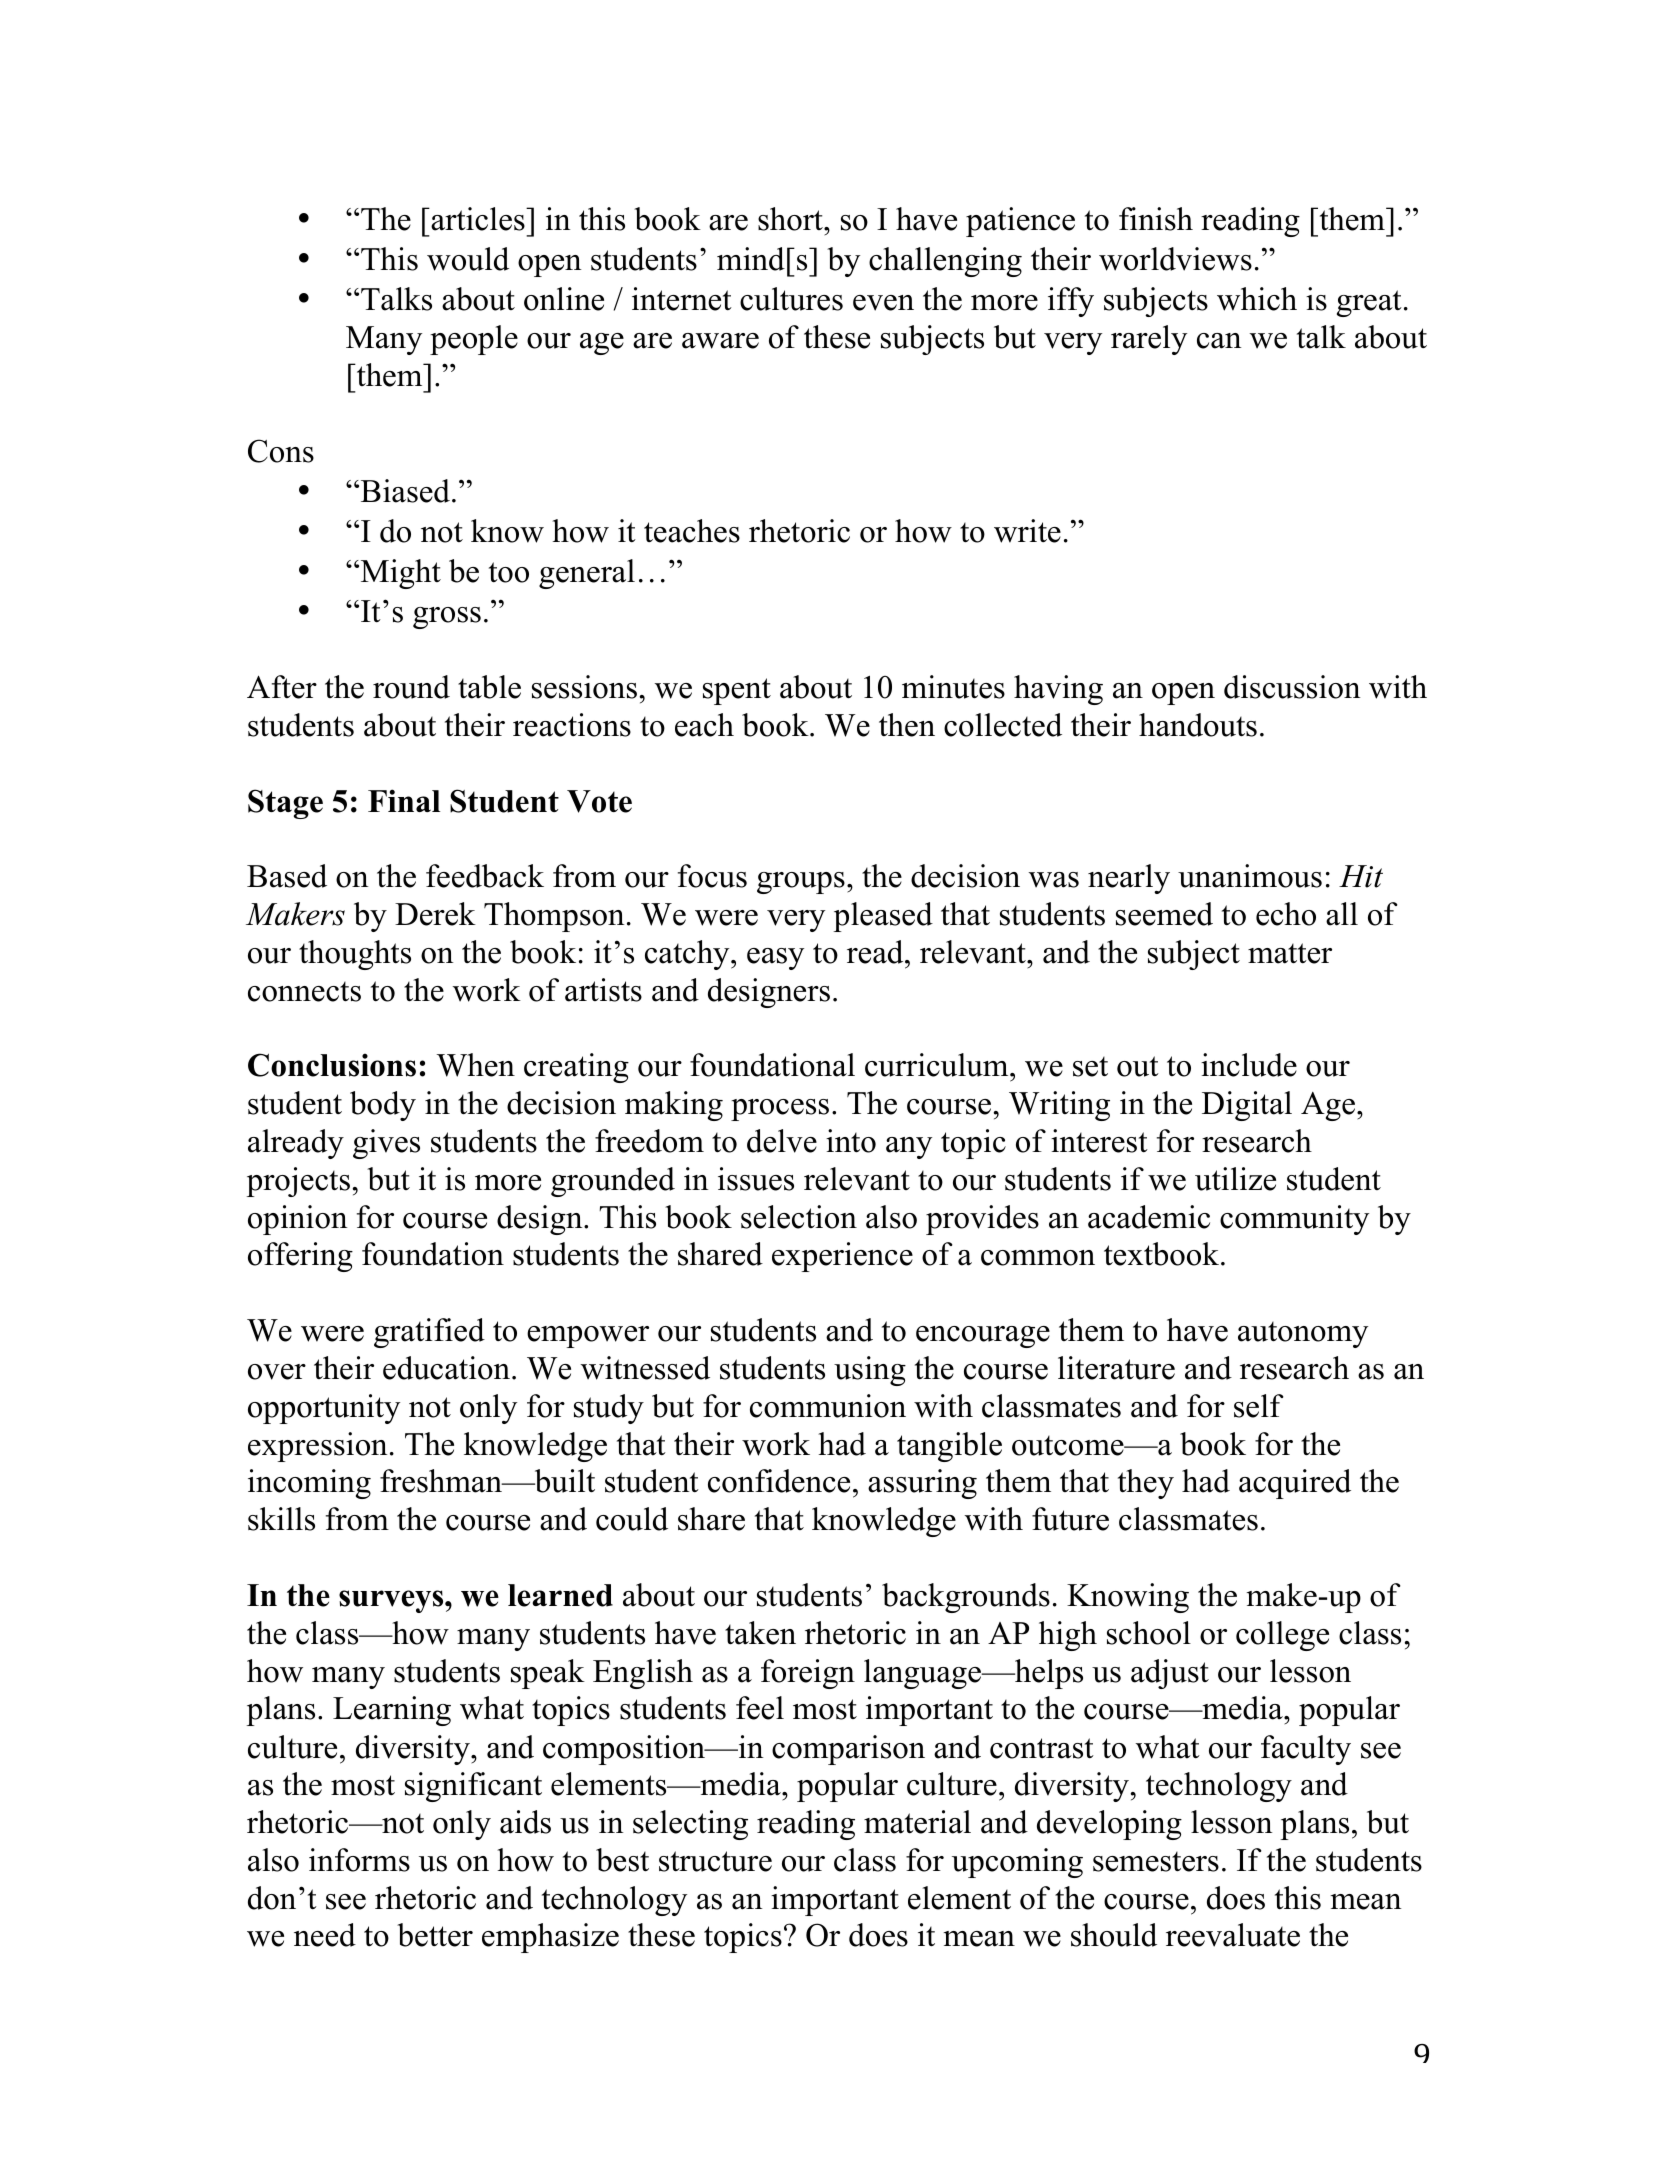 Image resolution: width=1679 pixels, height=2172 pixels. Describe the element at coordinates (1257, 299) in the image. I see `which` at that location.
